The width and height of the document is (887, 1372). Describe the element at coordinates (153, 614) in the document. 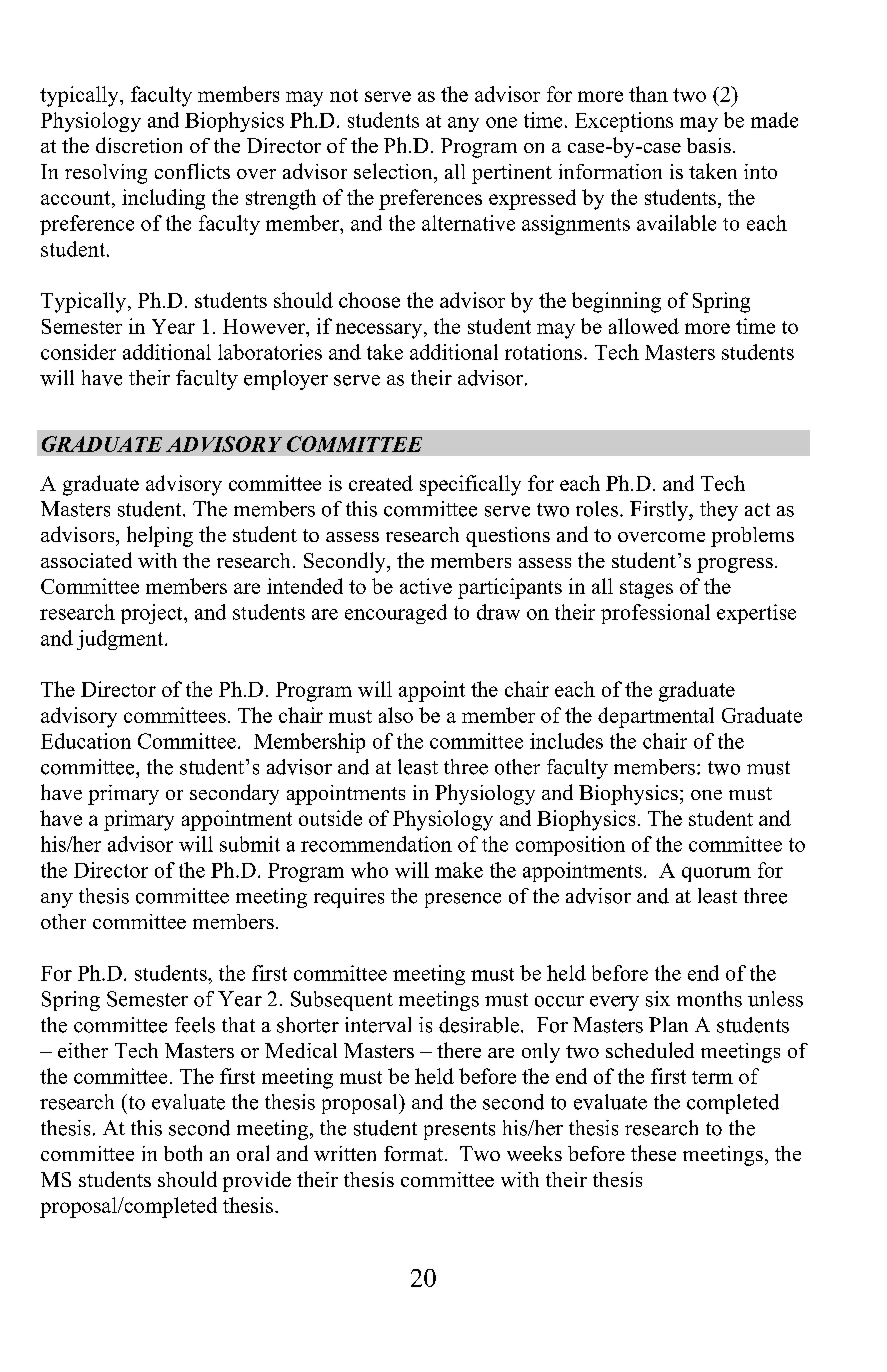

I see `project` at that location.
